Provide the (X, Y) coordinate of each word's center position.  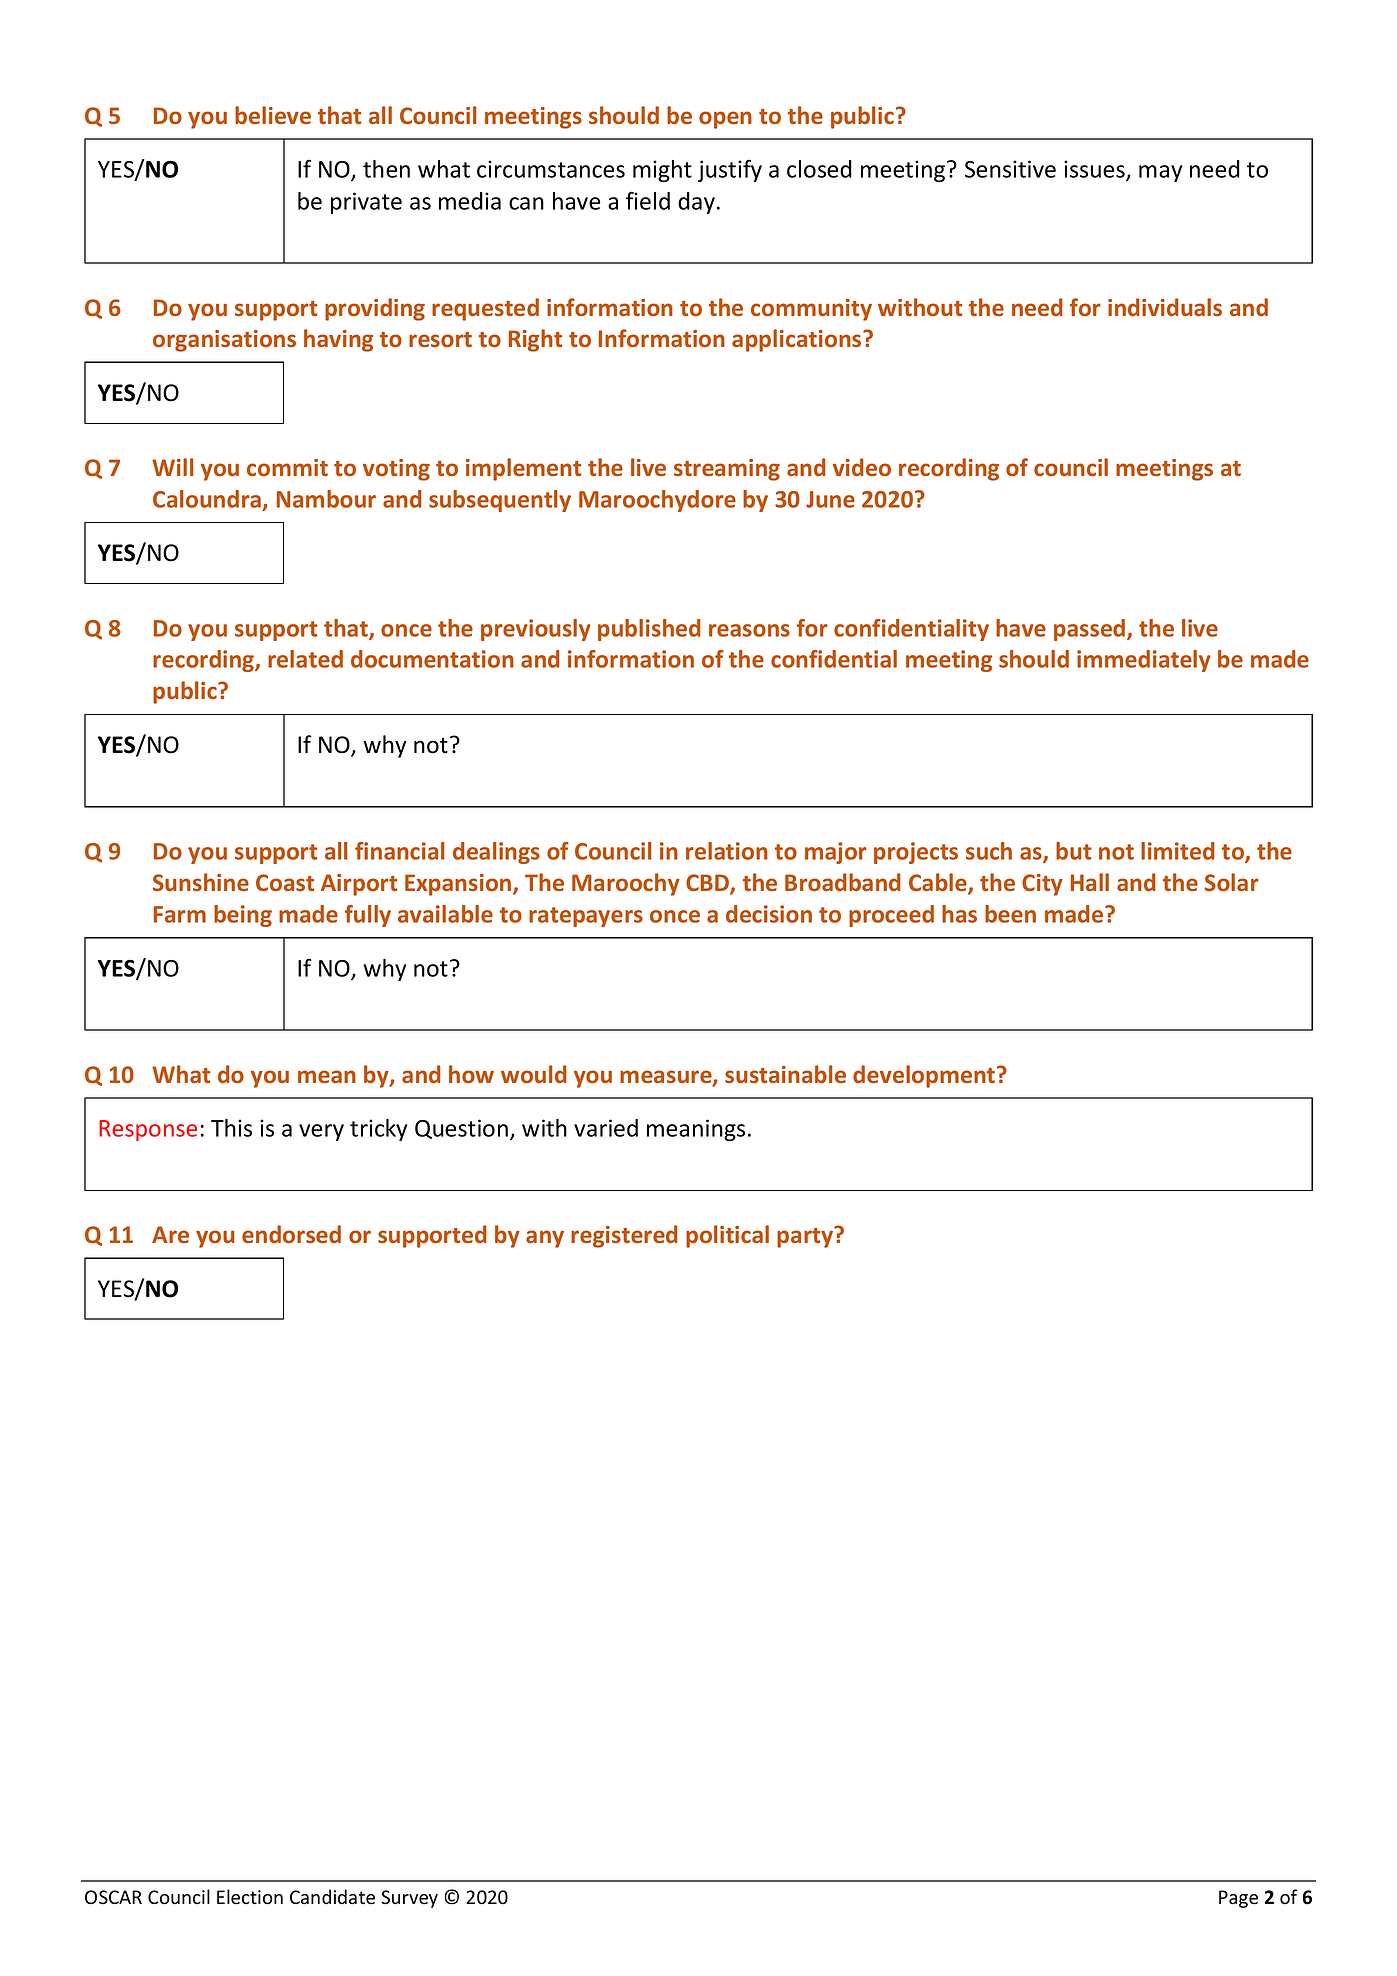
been (1010, 914)
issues (1095, 170)
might (662, 171)
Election (250, 1897)
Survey (409, 1899)
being (243, 916)
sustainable (785, 1074)
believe (273, 115)
